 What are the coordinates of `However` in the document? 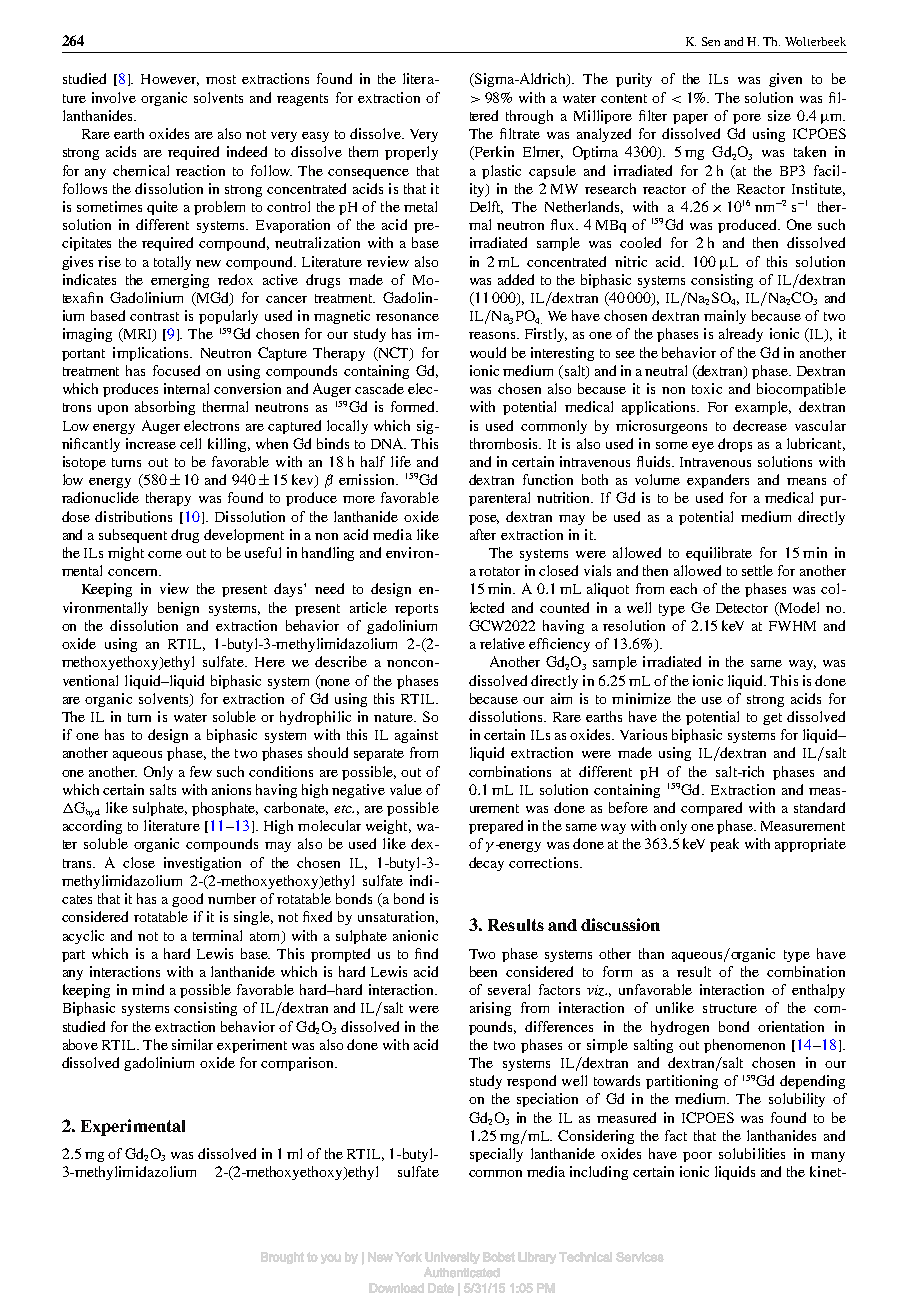 It's located at (170, 80).
